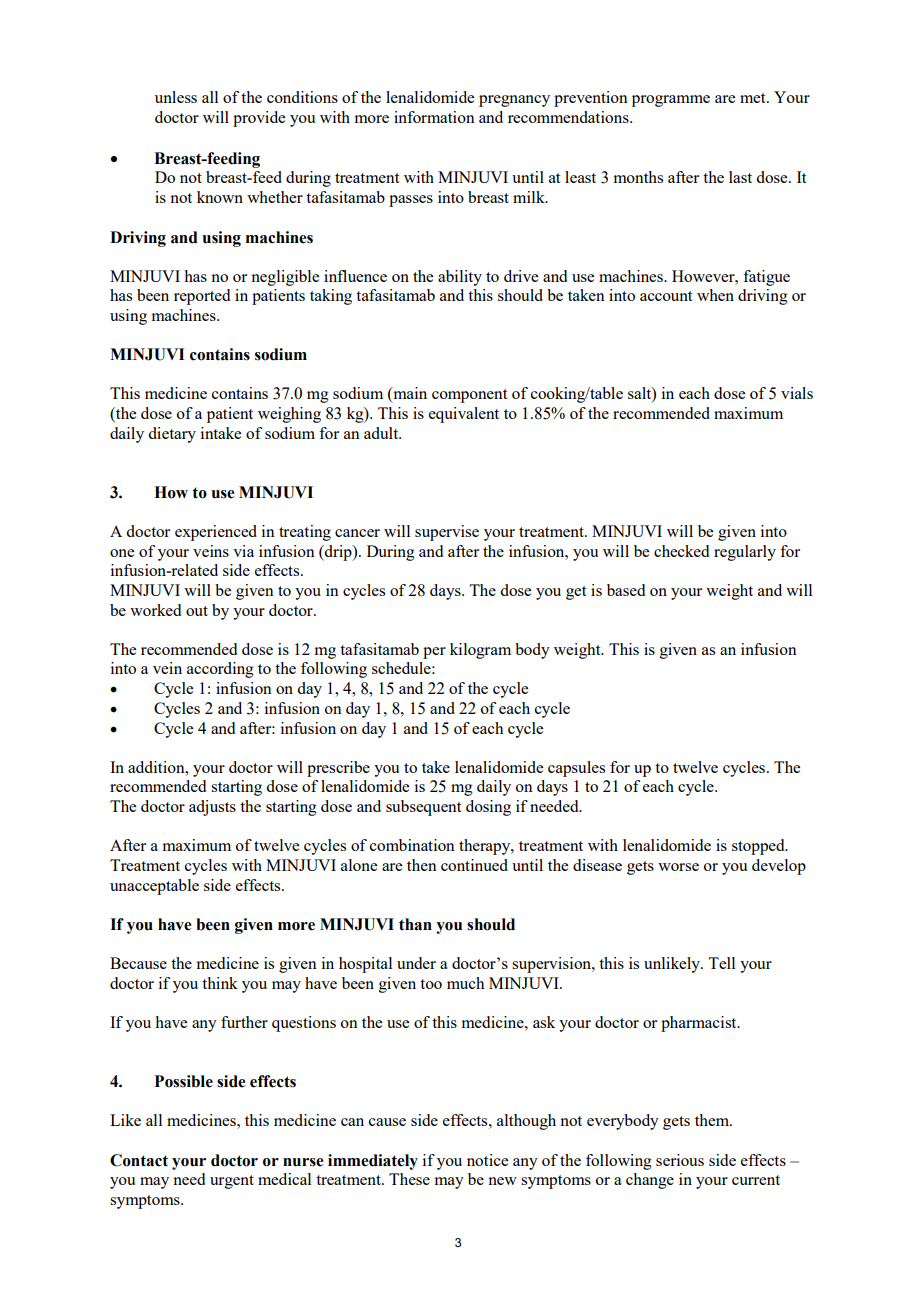  I want to click on regularly, so click(745, 553).
